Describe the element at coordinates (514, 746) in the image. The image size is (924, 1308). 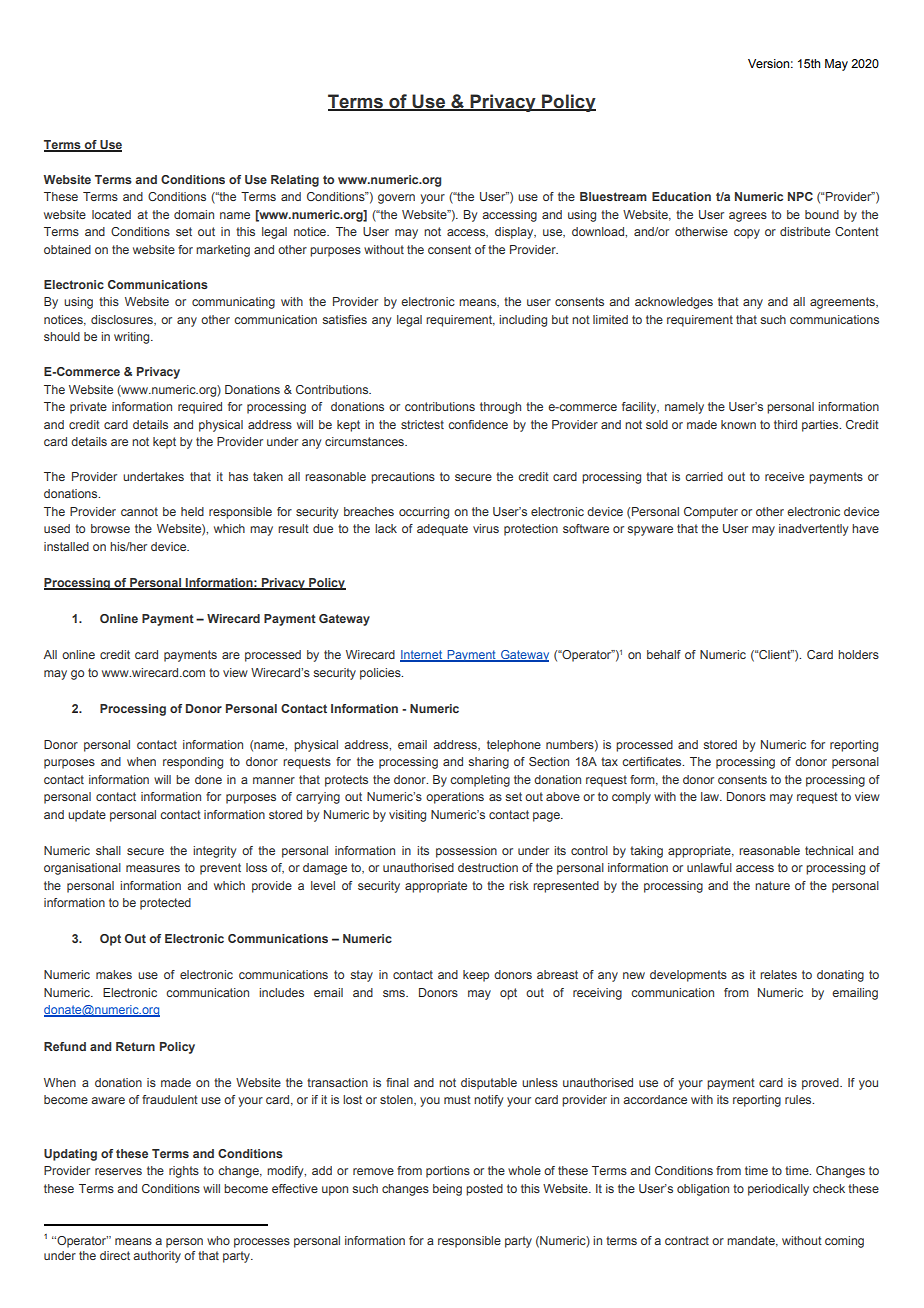
I see `telephone` at that location.
